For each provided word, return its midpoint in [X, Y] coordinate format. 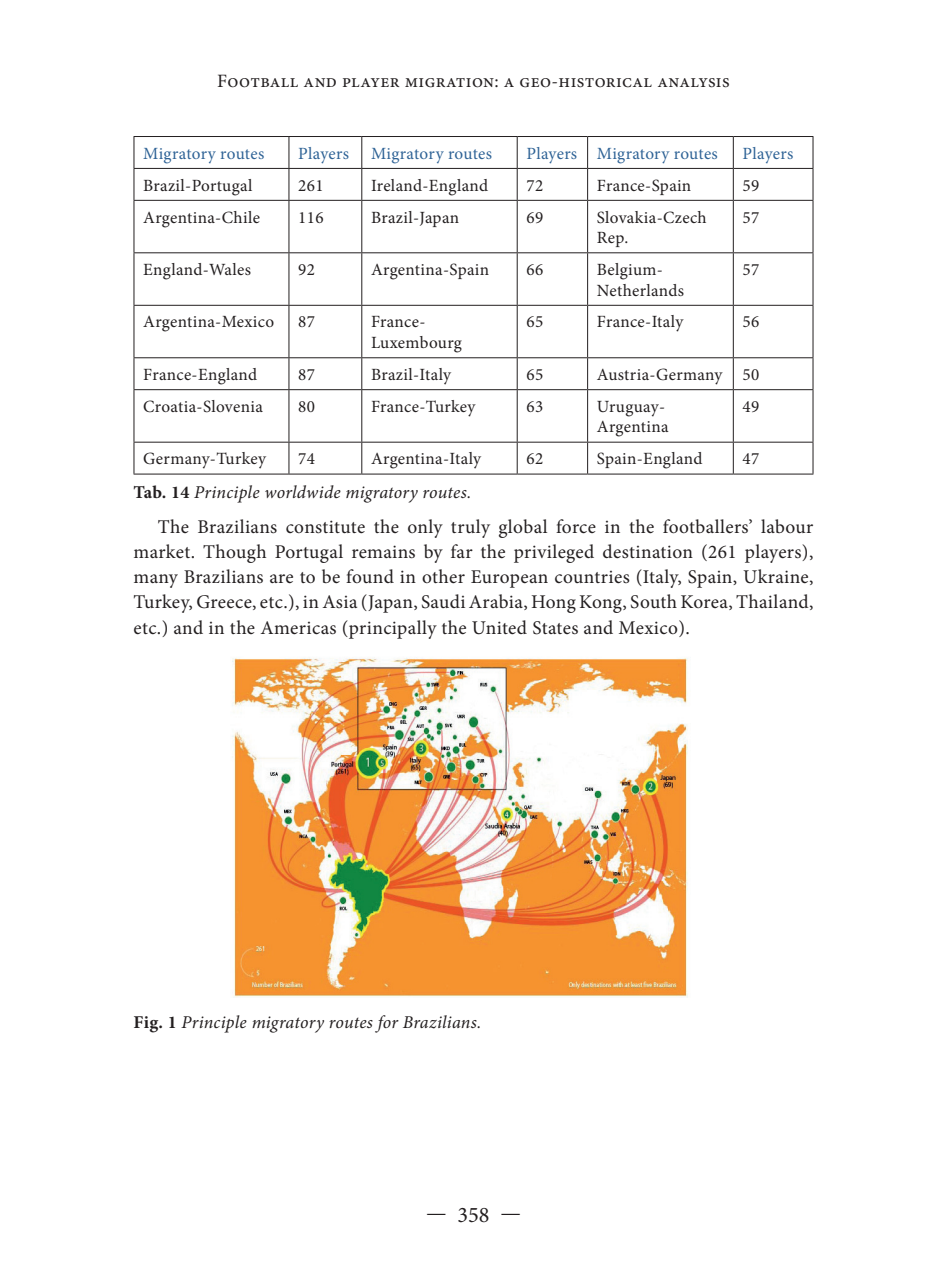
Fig [147, 1024]
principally [392, 629]
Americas [298, 628]
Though [234, 553]
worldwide [303, 491]
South [654, 601]
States [555, 628]
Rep [611, 239]
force [576, 526]
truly [470, 528]
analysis [693, 83]
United [499, 627]
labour [787, 526]
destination [648, 551]
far [462, 551]
